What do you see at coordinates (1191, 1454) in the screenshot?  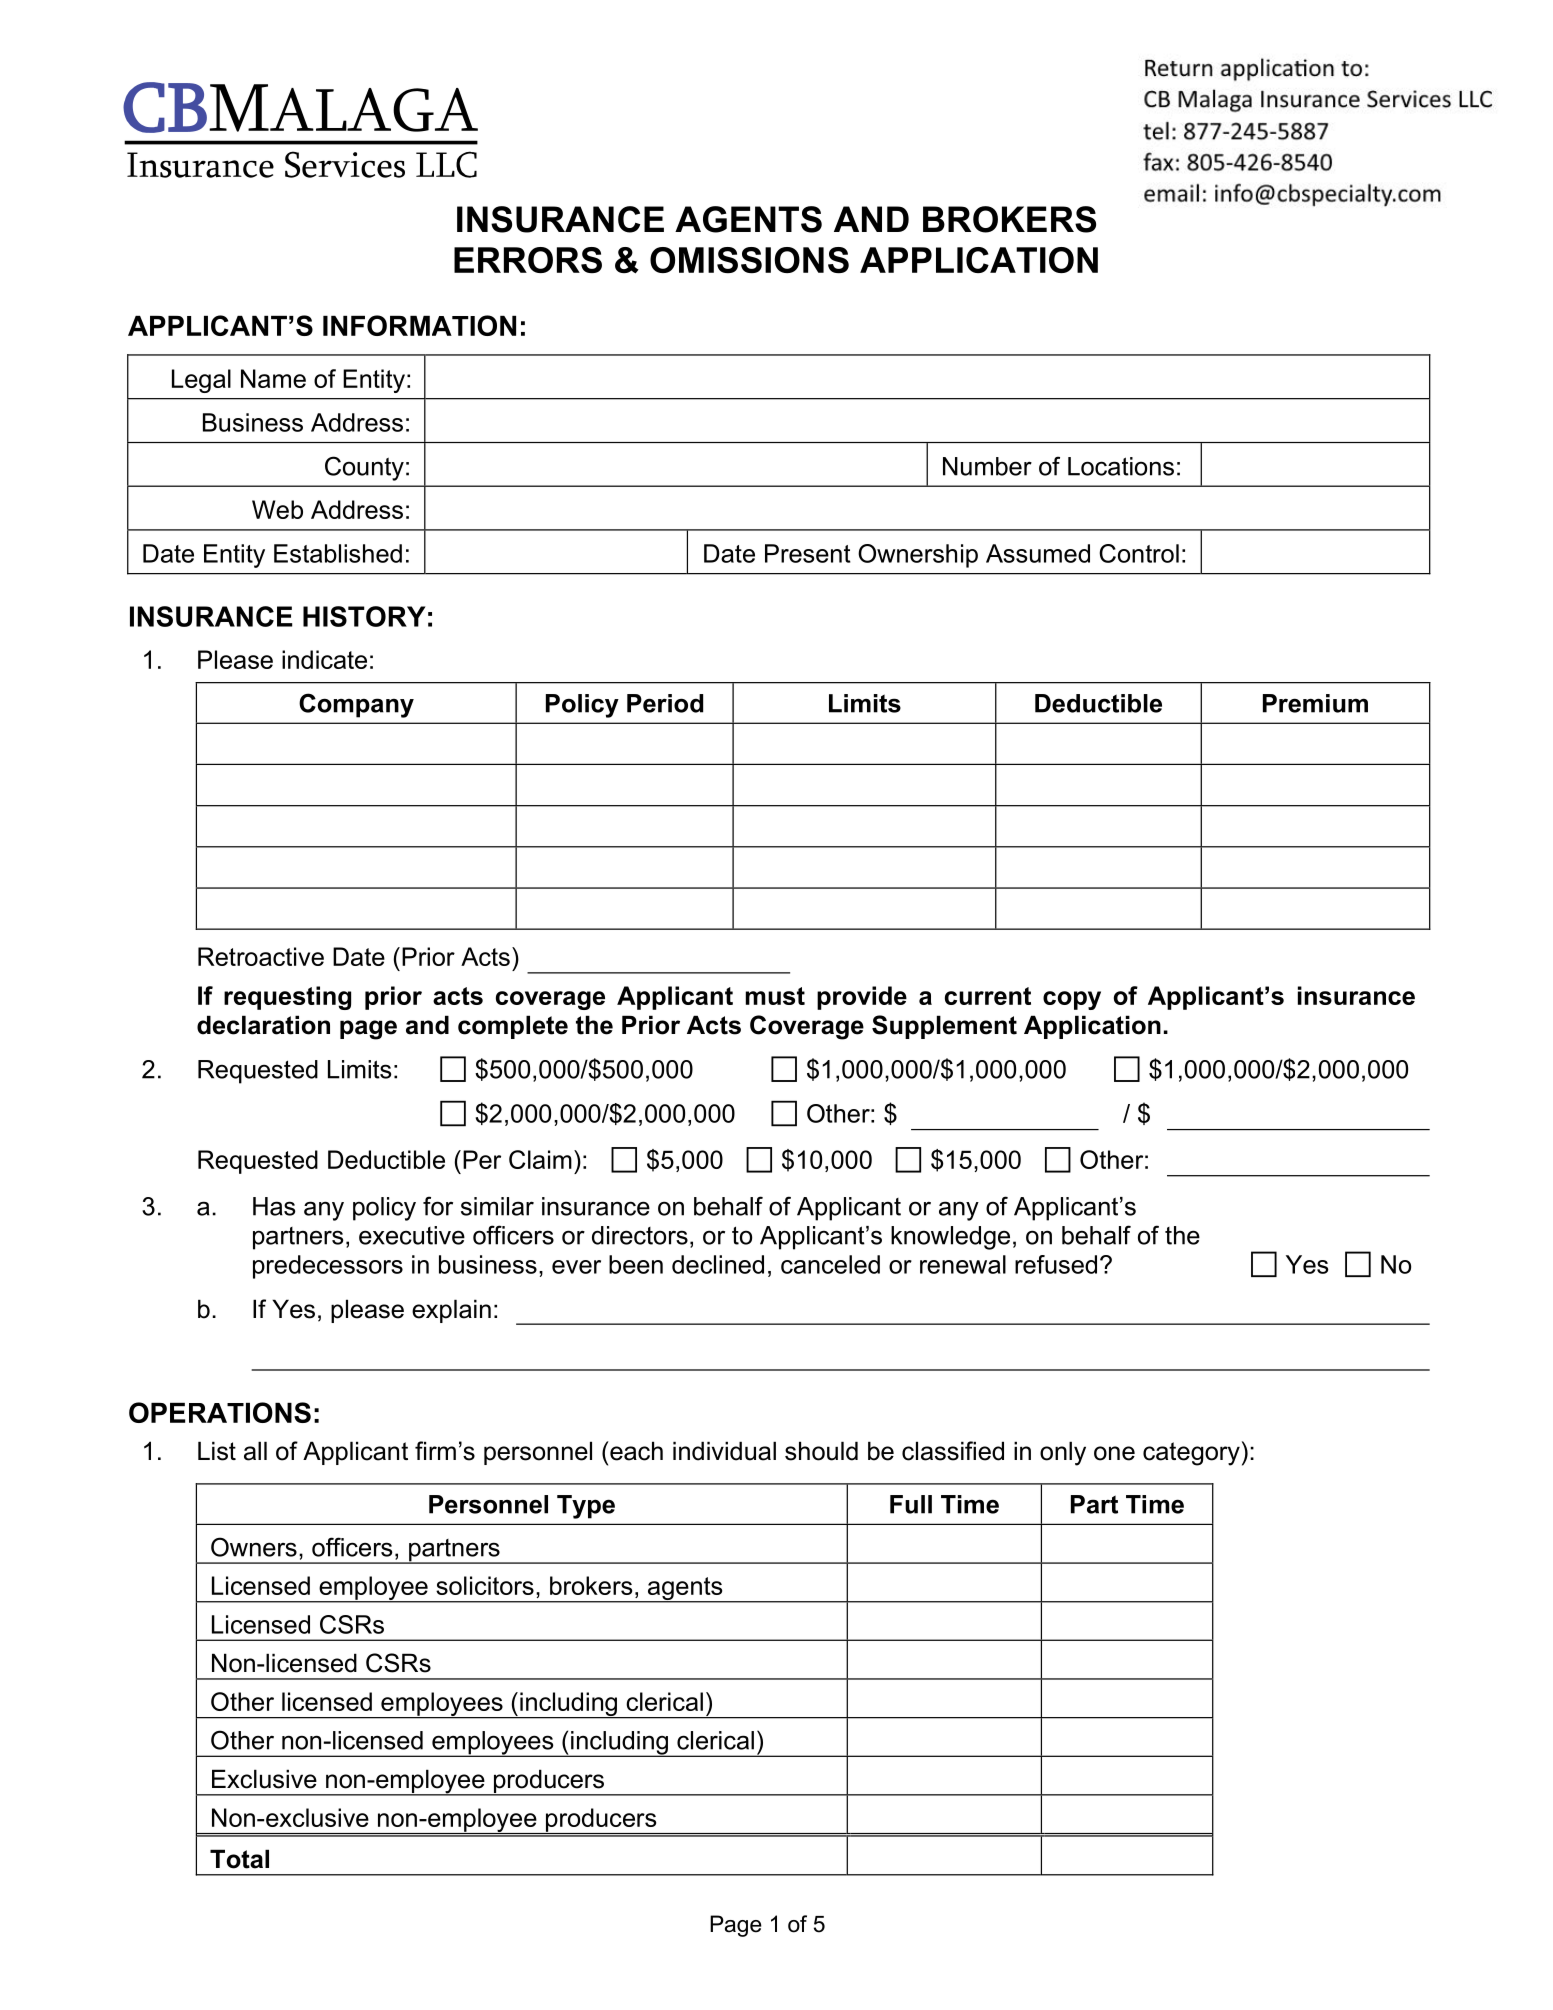 I see `category` at bounding box center [1191, 1454].
